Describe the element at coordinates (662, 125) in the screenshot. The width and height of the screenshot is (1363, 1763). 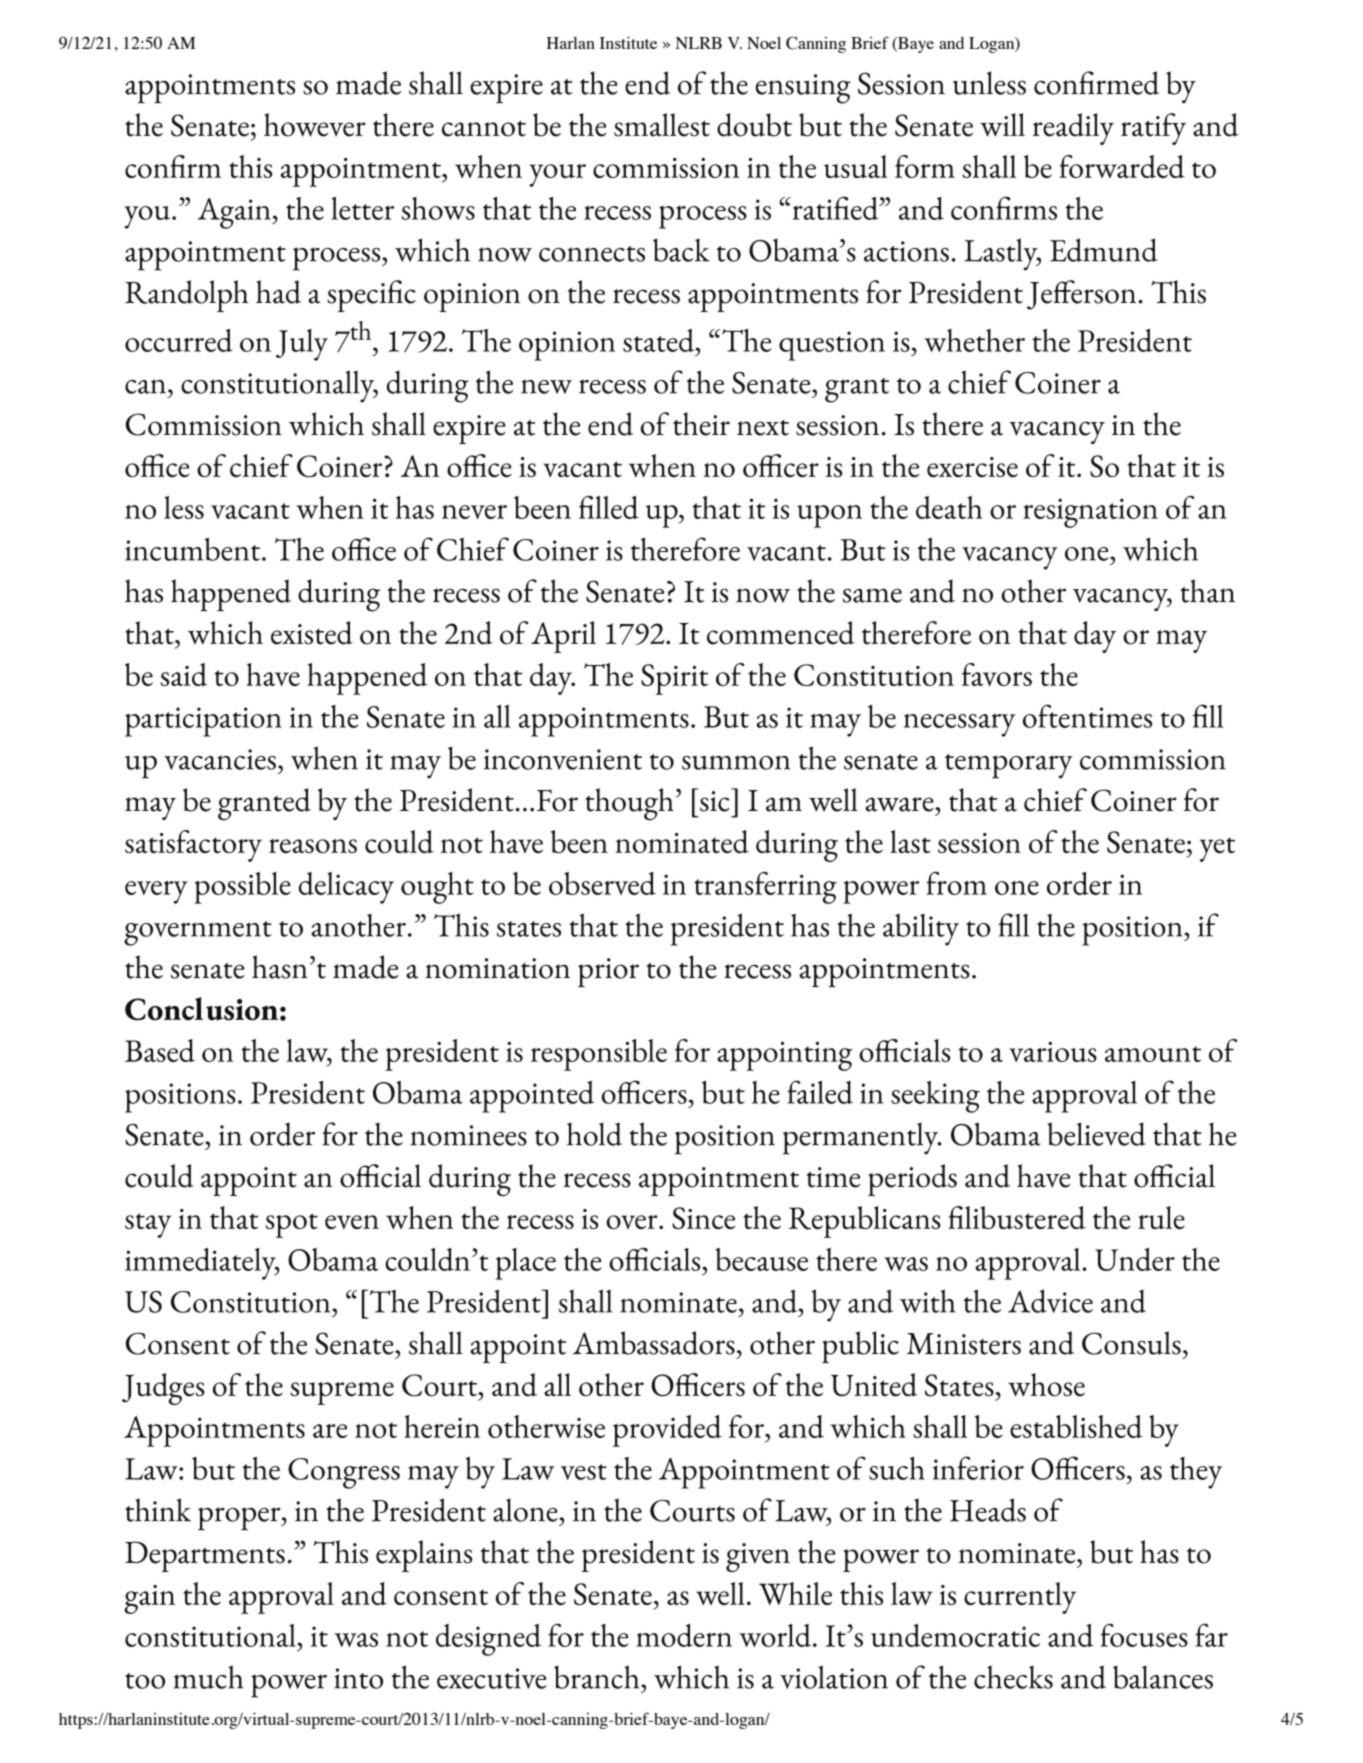
I see `smallest` at that location.
